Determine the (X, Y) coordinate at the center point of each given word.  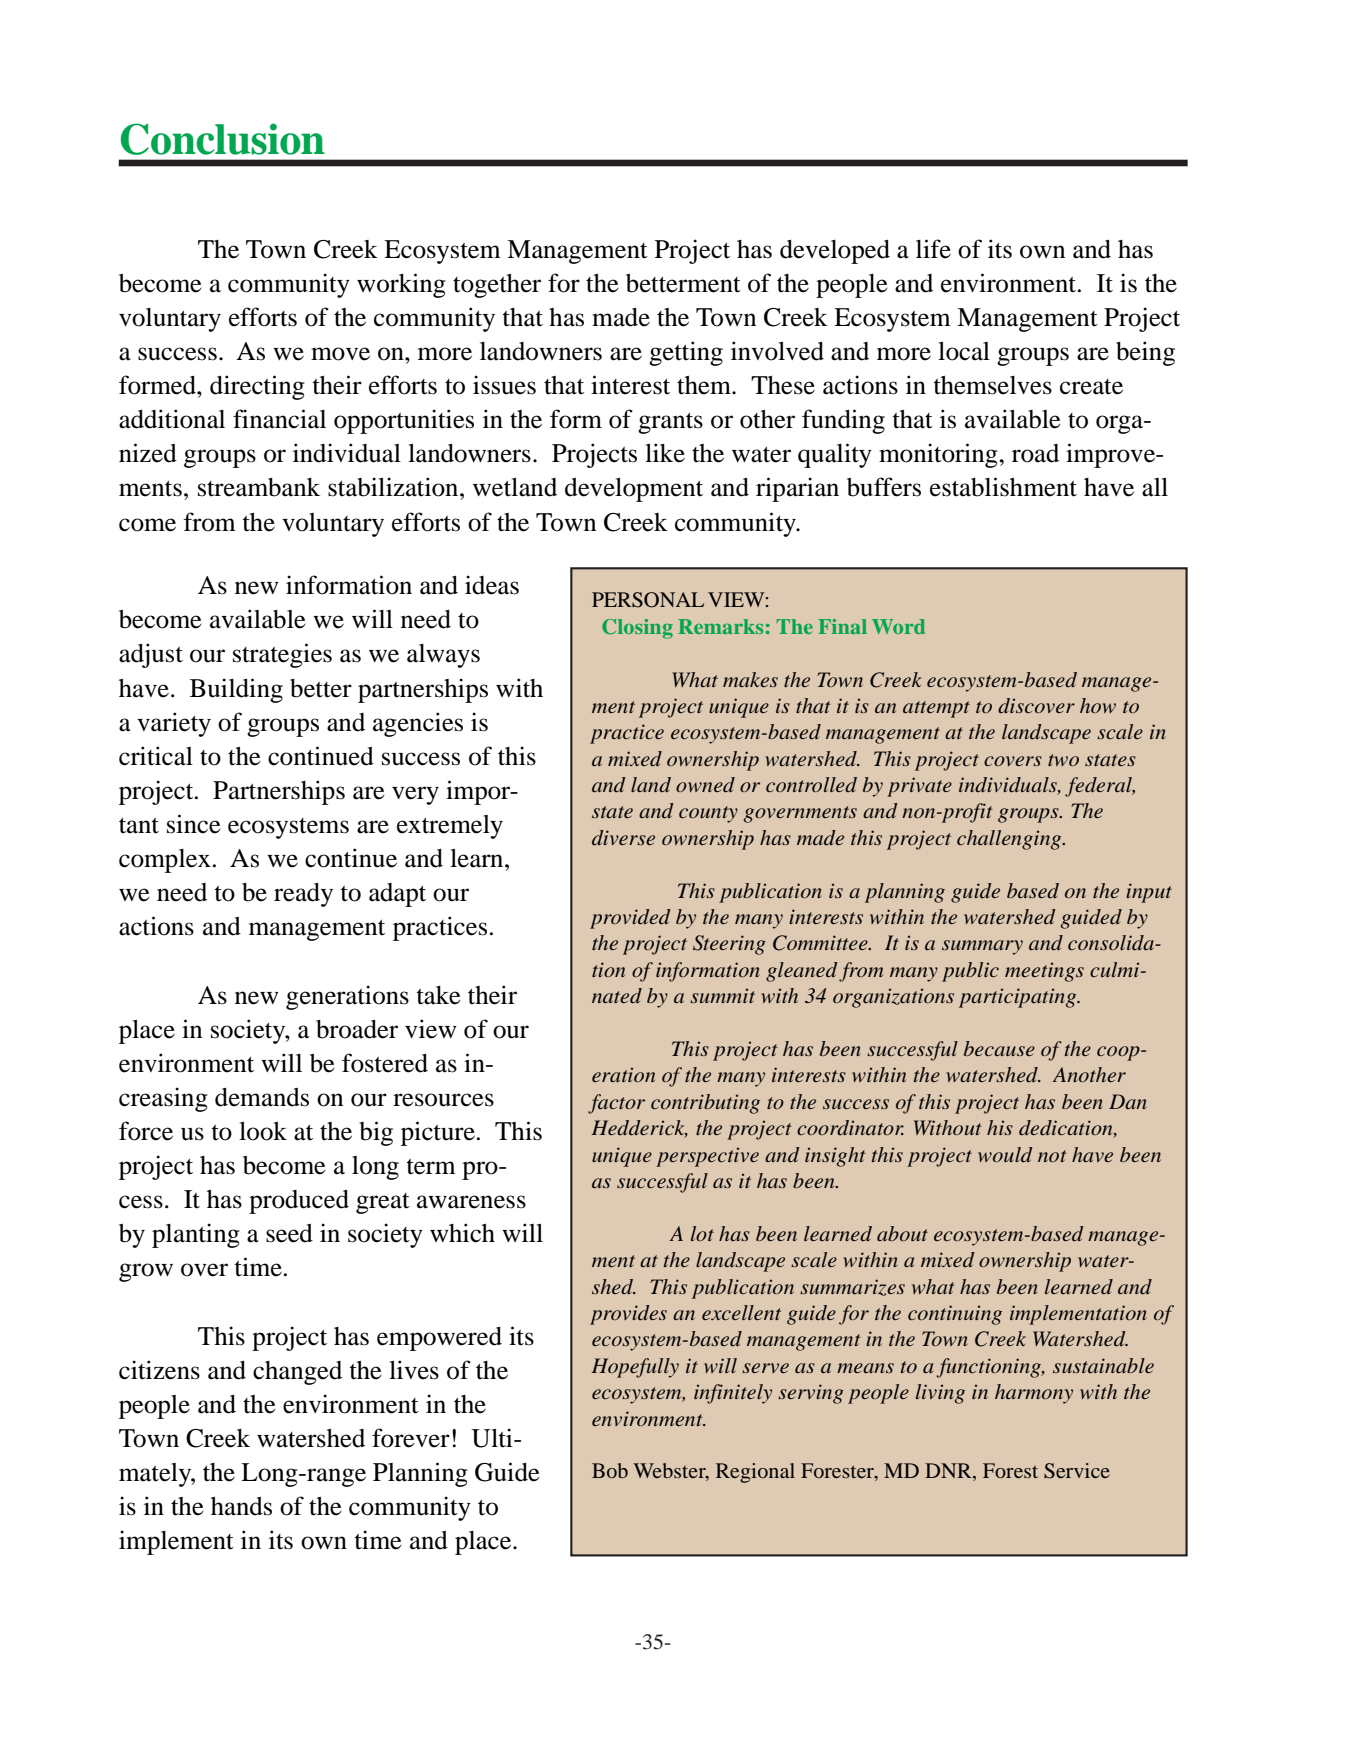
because (999, 1048)
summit (722, 995)
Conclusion (223, 139)
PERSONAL (648, 600)
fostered (385, 1063)
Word (898, 626)
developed (835, 252)
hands (241, 1506)
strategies (282, 655)
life (933, 249)
